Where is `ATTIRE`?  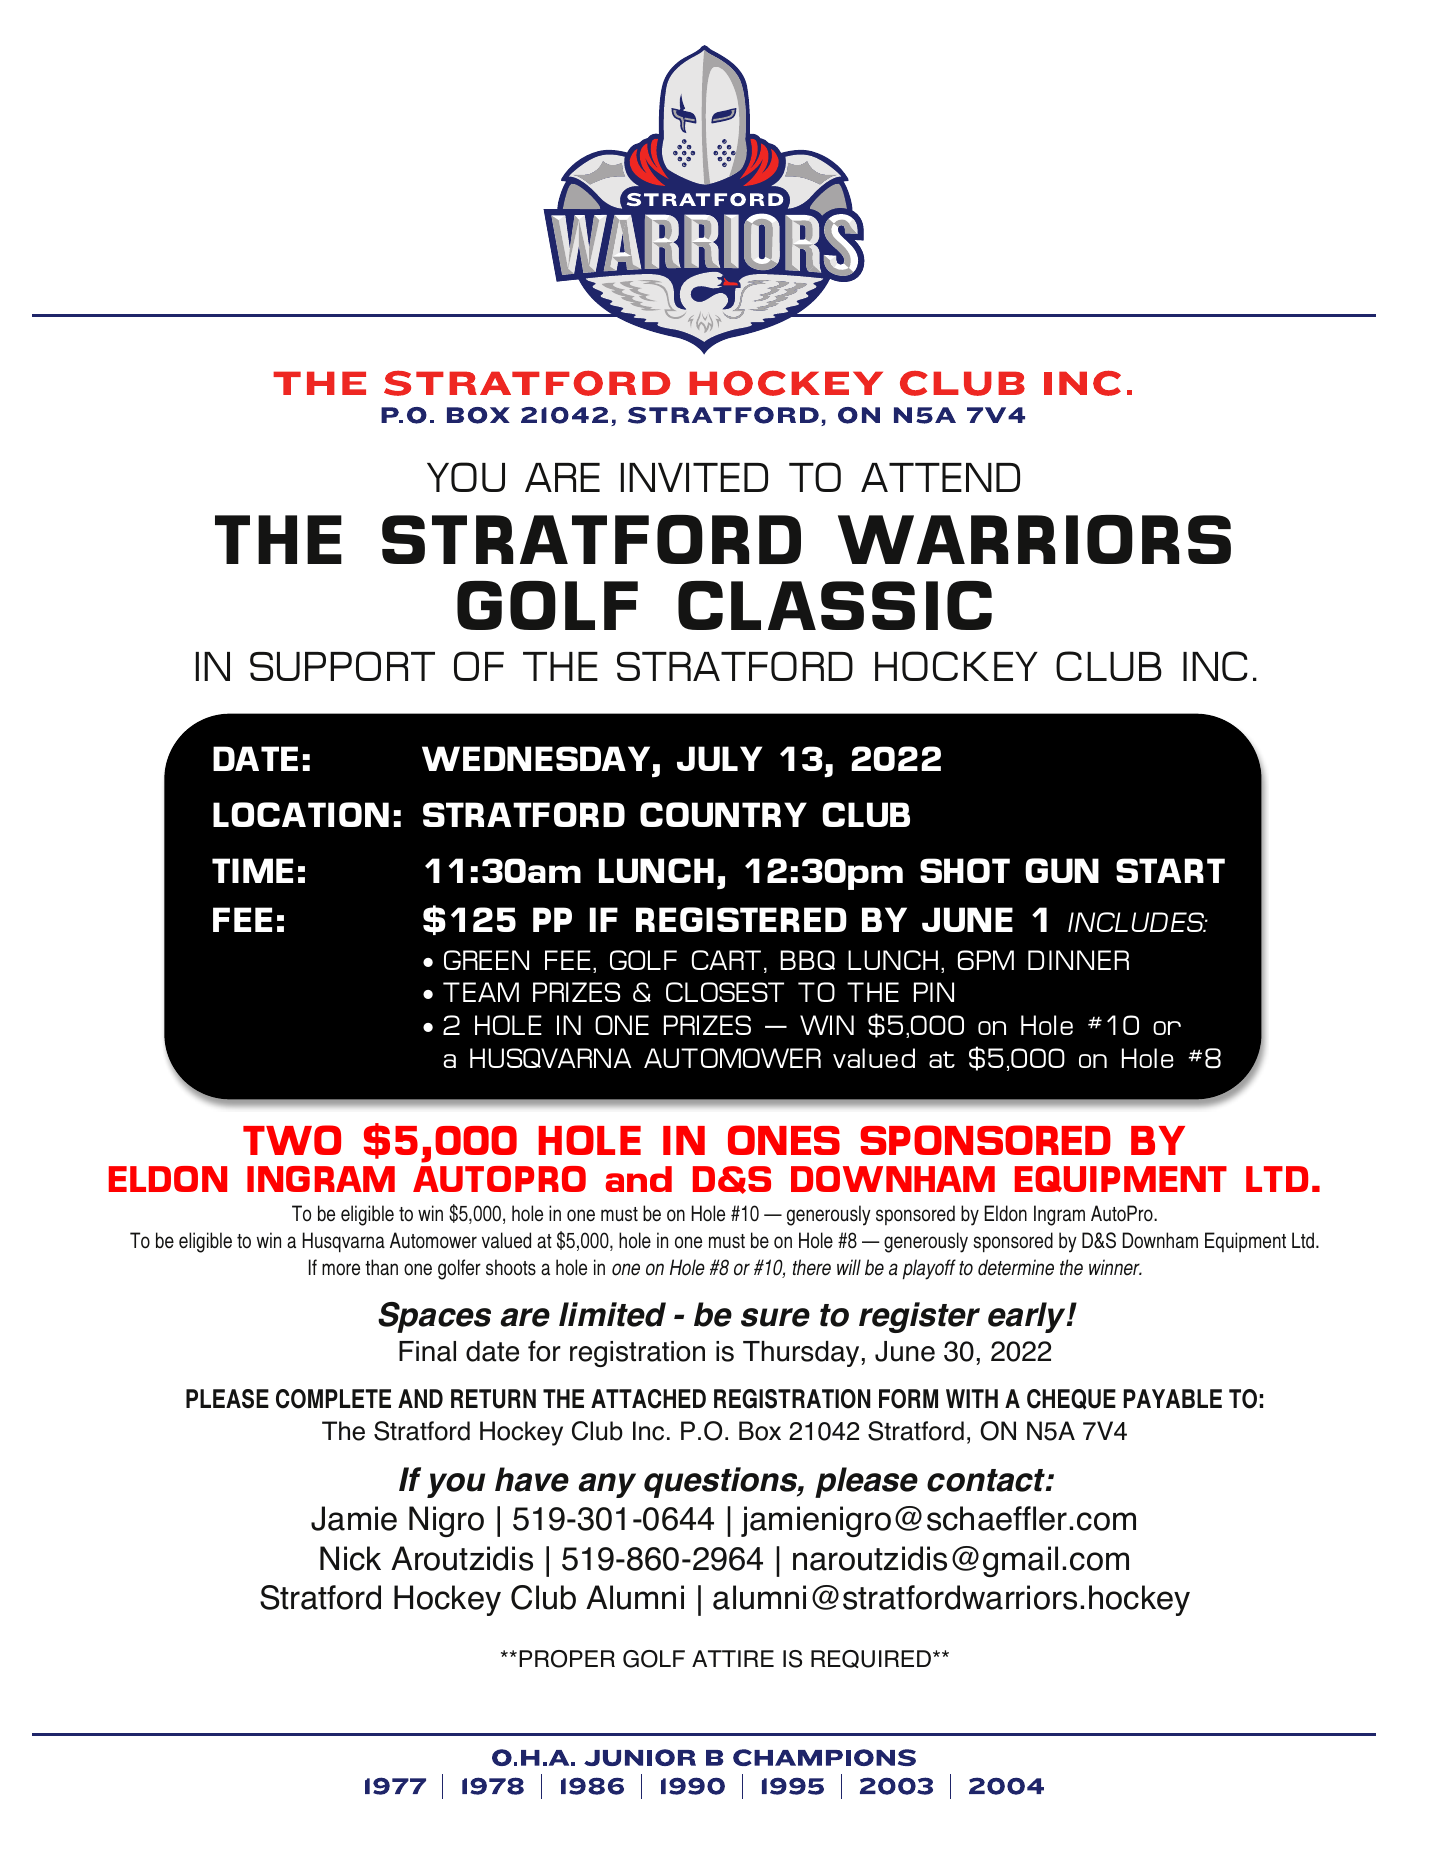 ATTIRE is located at coordinates (733, 1658).
